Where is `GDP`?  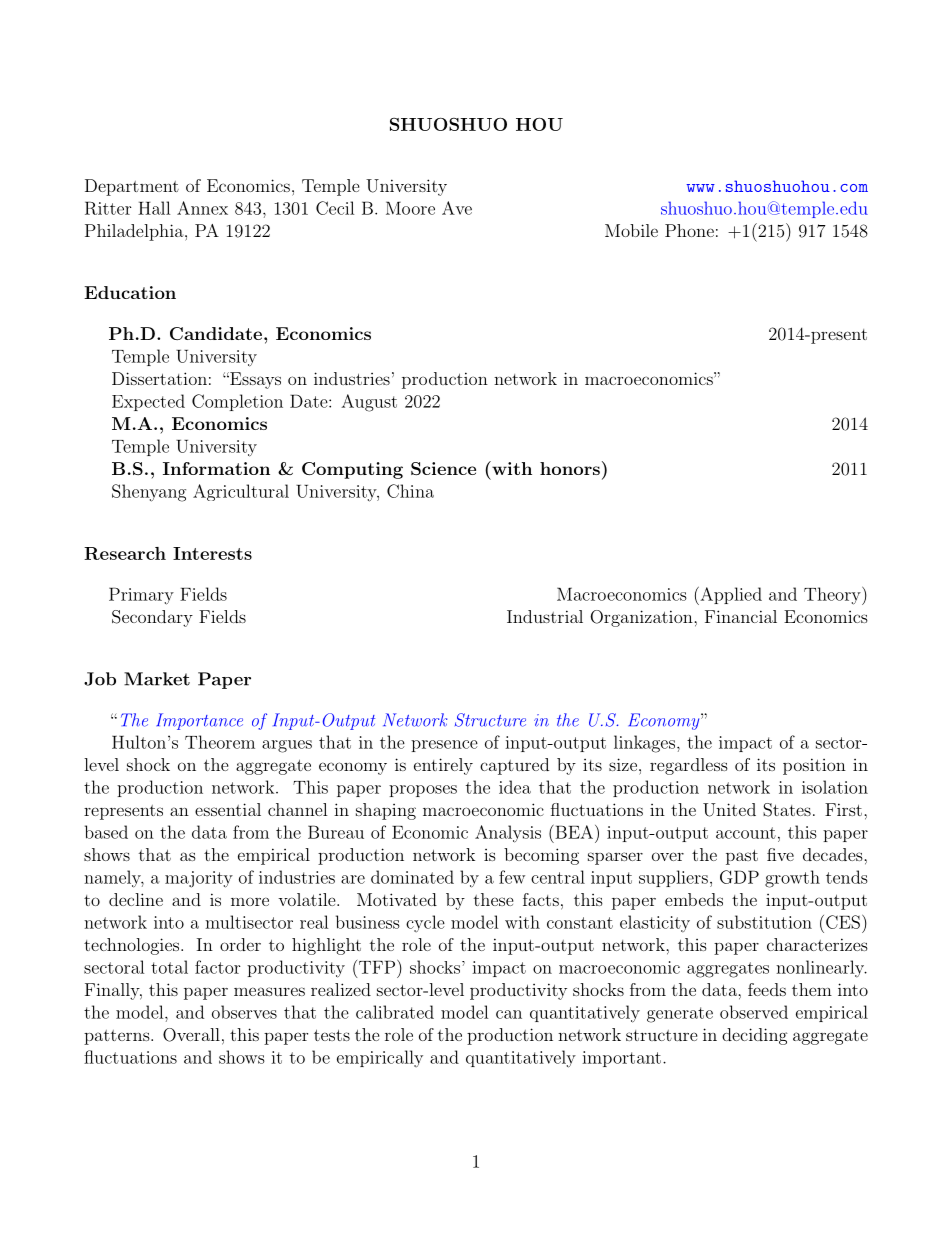
GDP is located at coordinates (739, 877).
